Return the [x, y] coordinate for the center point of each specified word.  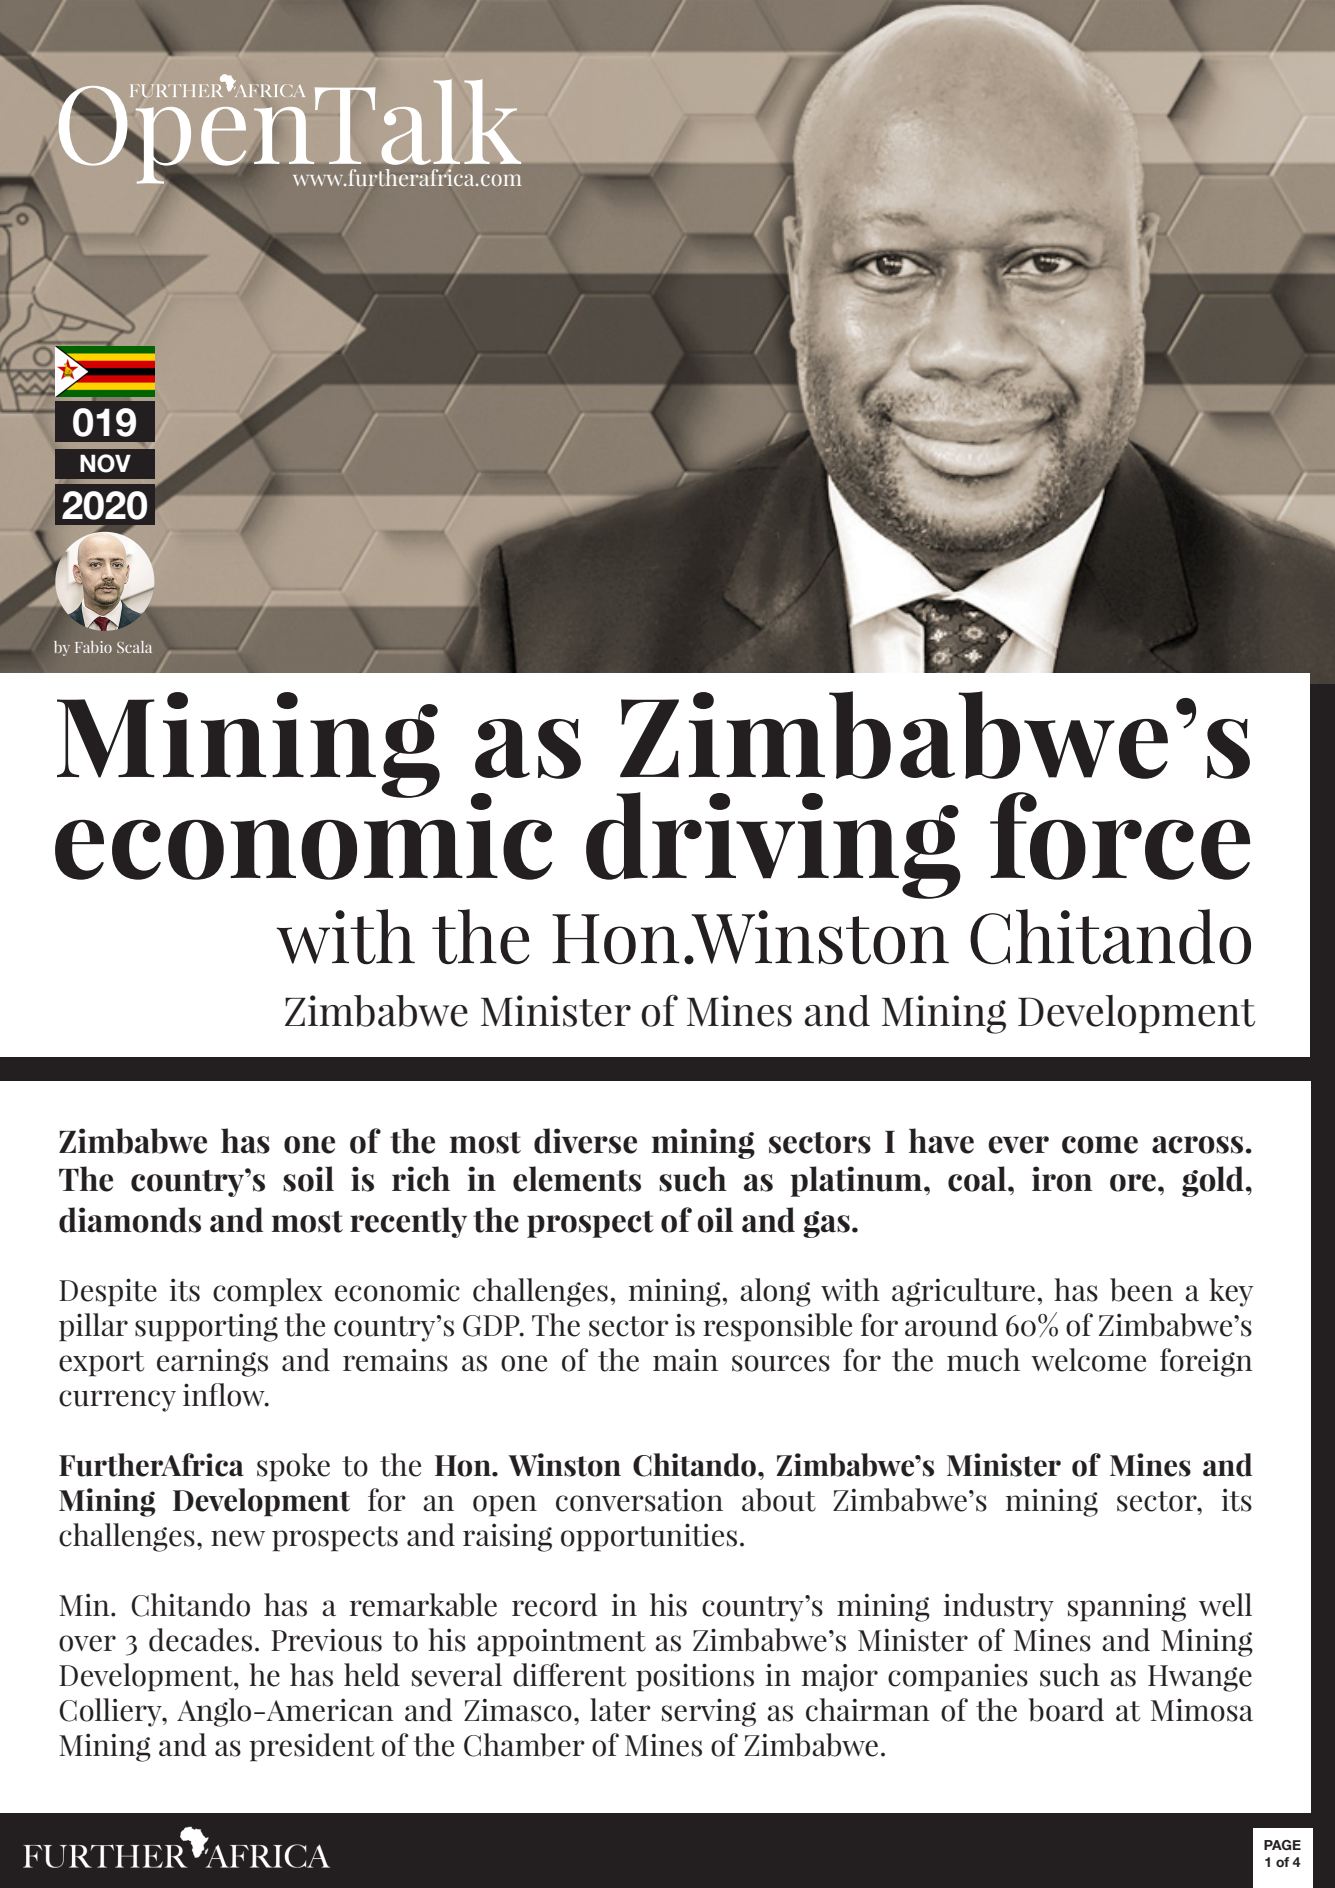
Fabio [93, 647]
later [620, 1710]
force [1120, 836]
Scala [134, 647]
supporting [206, 1327]
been [1141, 1290]
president [311, 1747]
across [1197, 1145]
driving [773, 845]
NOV [105, 463]
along [775, 1292]
